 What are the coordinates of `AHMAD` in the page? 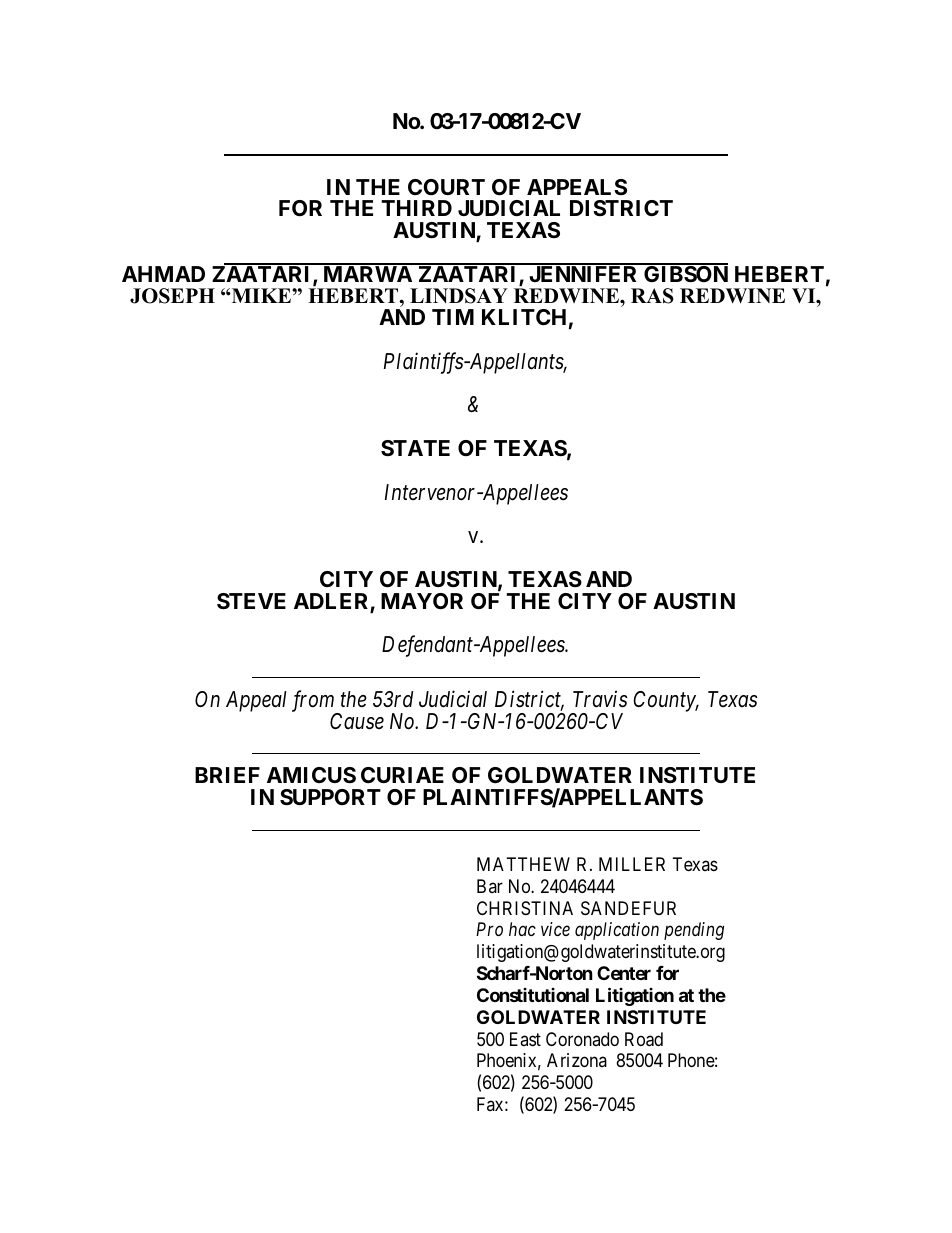 It's located at (163, 274).
